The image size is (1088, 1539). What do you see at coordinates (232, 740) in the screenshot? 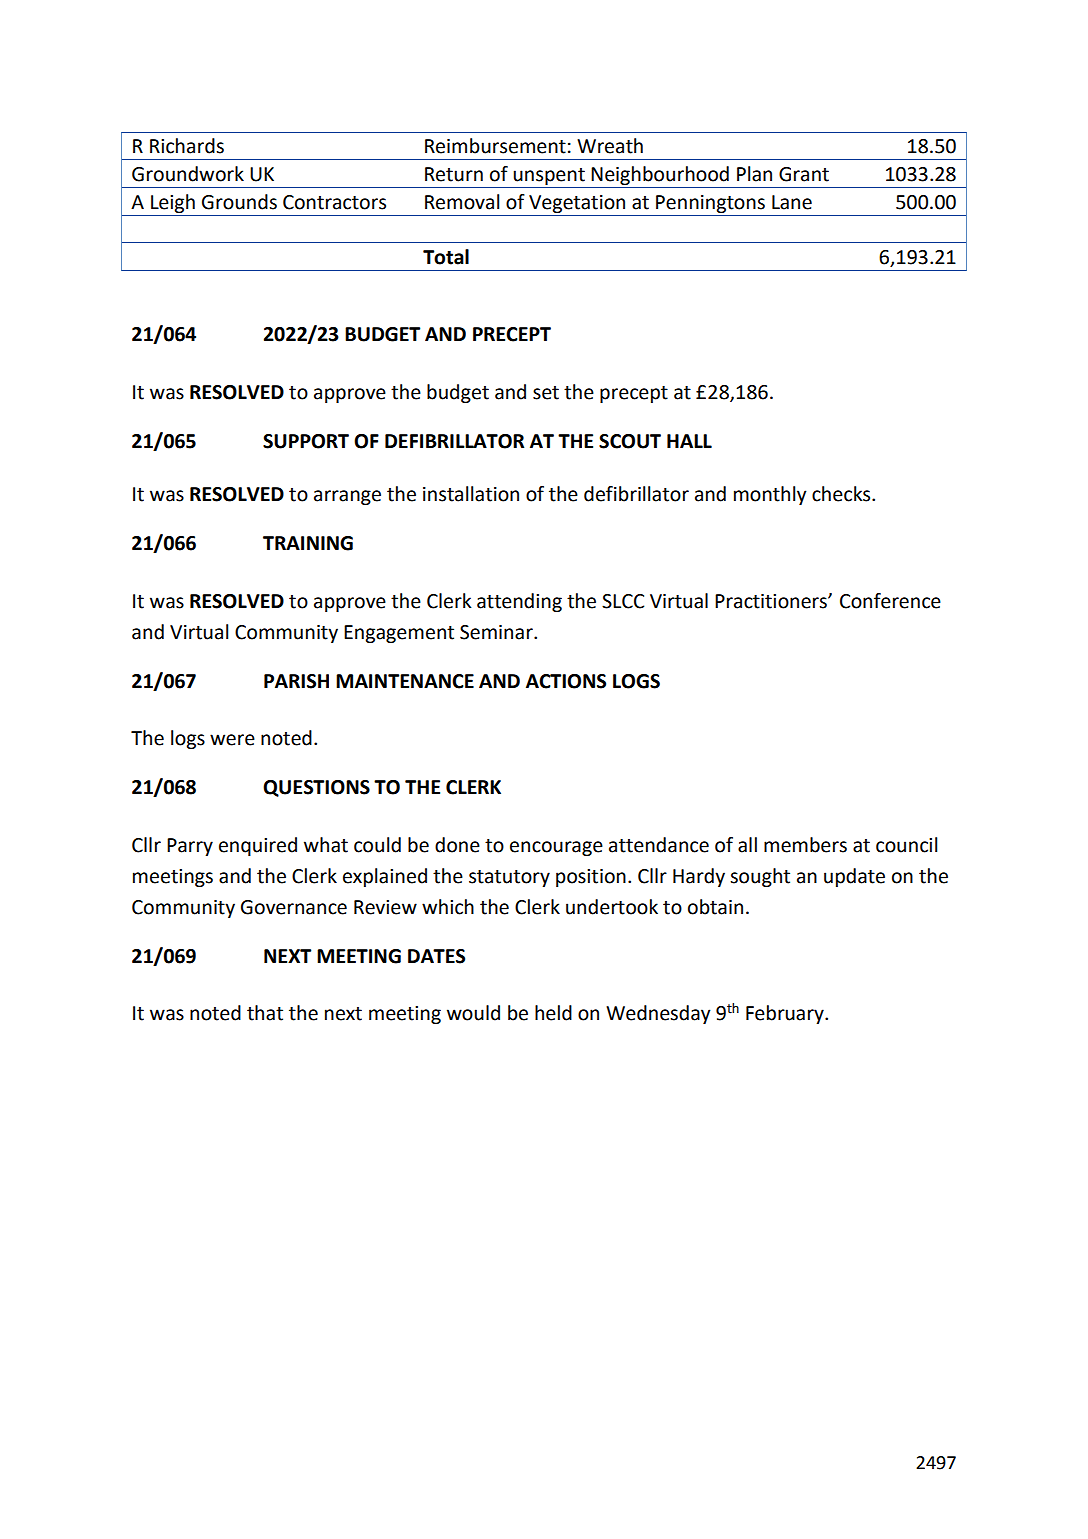
I see `were` at bounding box center [232, 740].
